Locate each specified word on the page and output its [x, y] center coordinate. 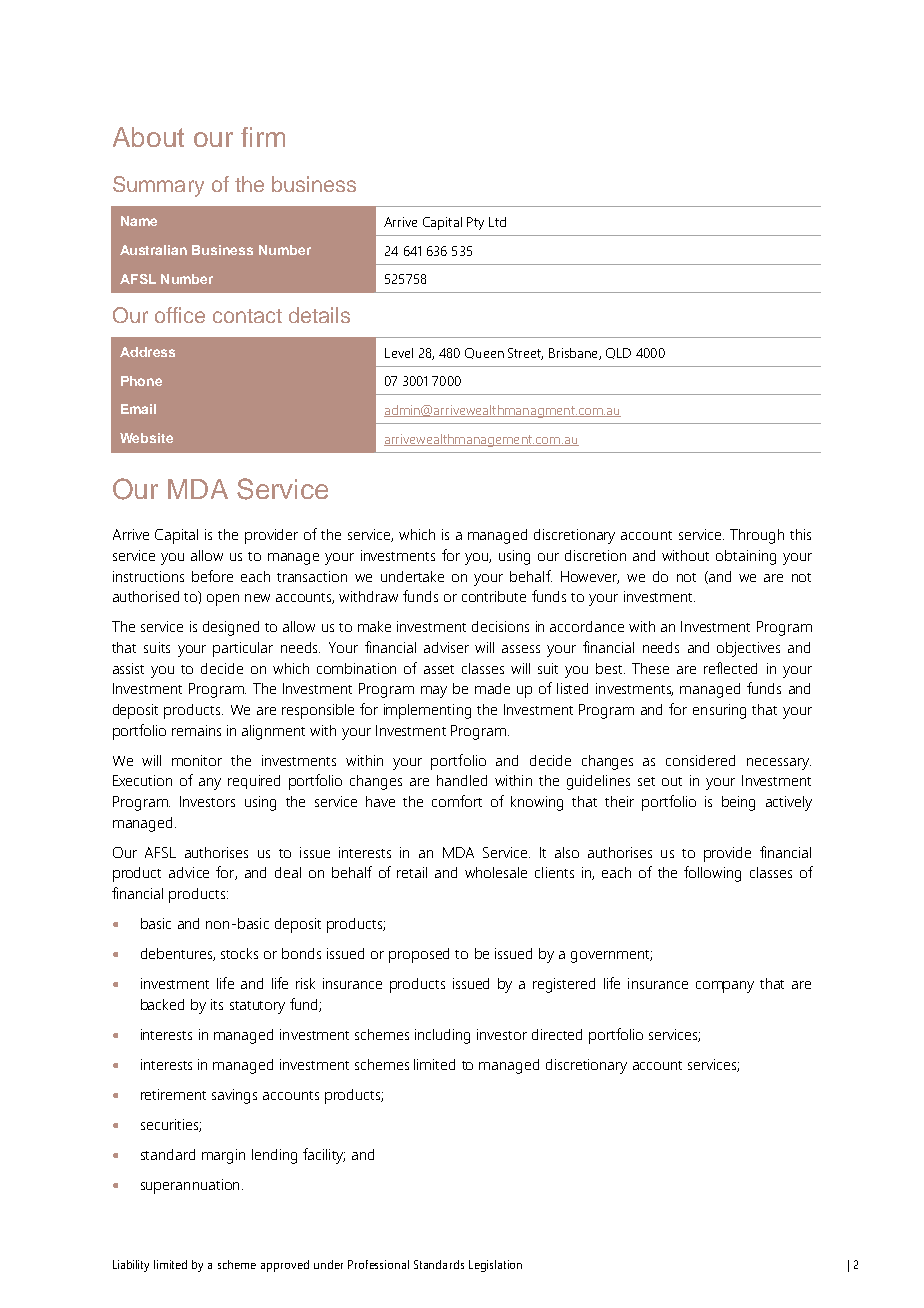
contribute [494, 596]
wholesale [496, 872]
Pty [475, 223]
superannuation [190, 1186]
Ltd [497, 222]
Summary [158, 186]
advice [189, 872]
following [712, 874]
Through [757, 536]
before [212, 576]
